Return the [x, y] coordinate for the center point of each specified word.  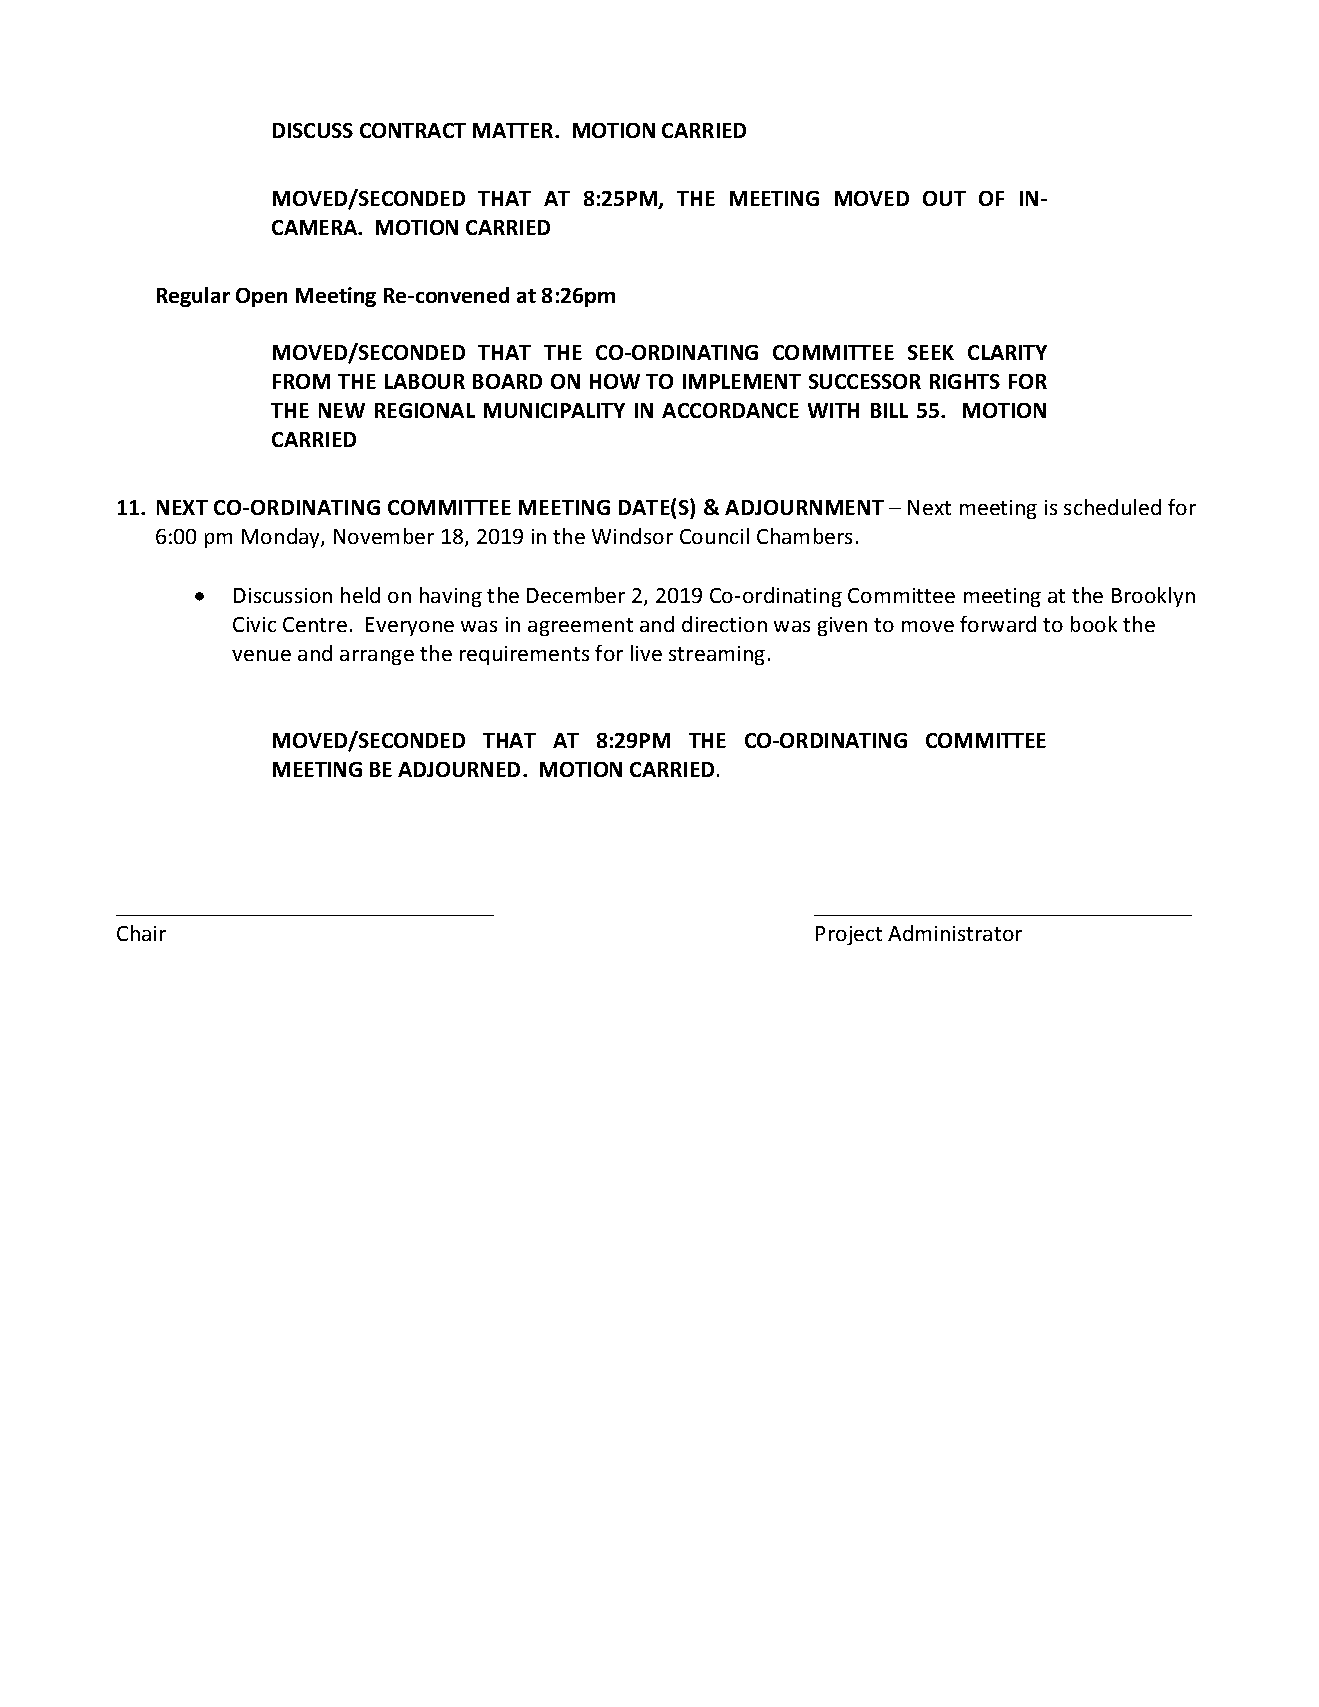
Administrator [955, 933]
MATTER [514, 130]
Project [849, 935]
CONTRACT [413, 130]
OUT [944, 198]
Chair [141, 933]
